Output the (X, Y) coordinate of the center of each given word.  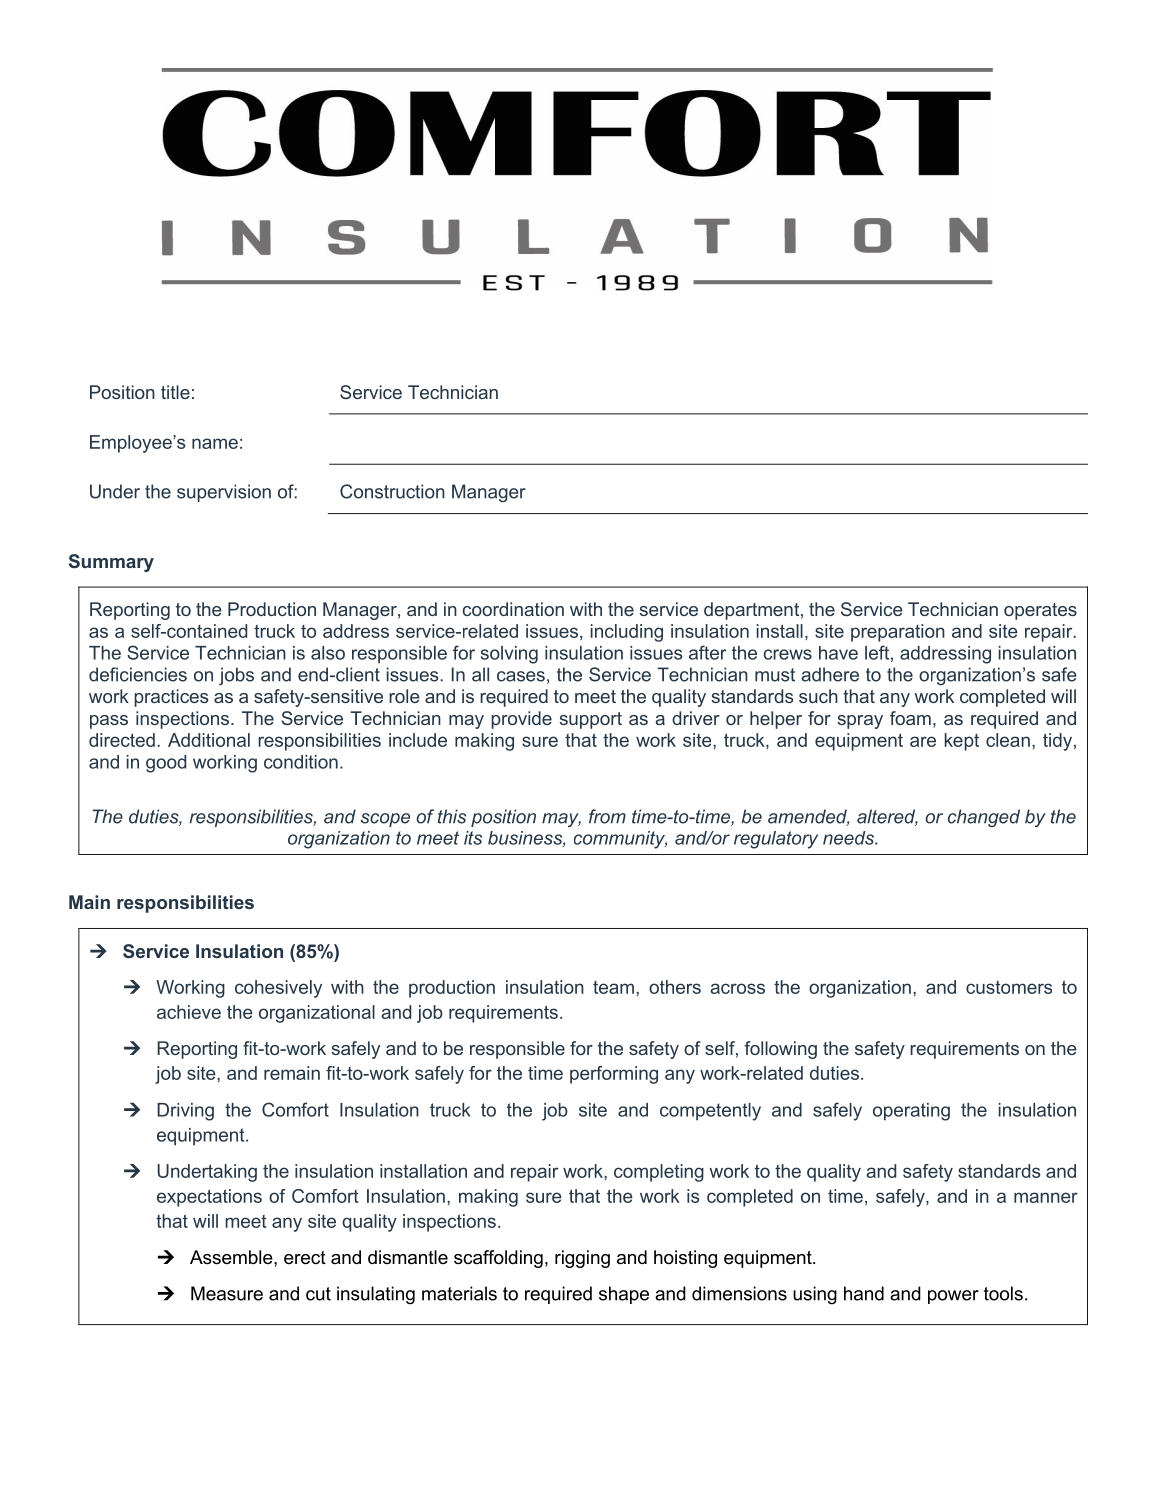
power (953, 1297)
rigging (582, 1259)
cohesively (278, 989)
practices (171, 698)
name (215, 443)
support (590, 720)
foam (910, 718)
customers (1009, 987)
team (613, 987)
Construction (392, 491)
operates (1040, 611)
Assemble (232, 1257)
